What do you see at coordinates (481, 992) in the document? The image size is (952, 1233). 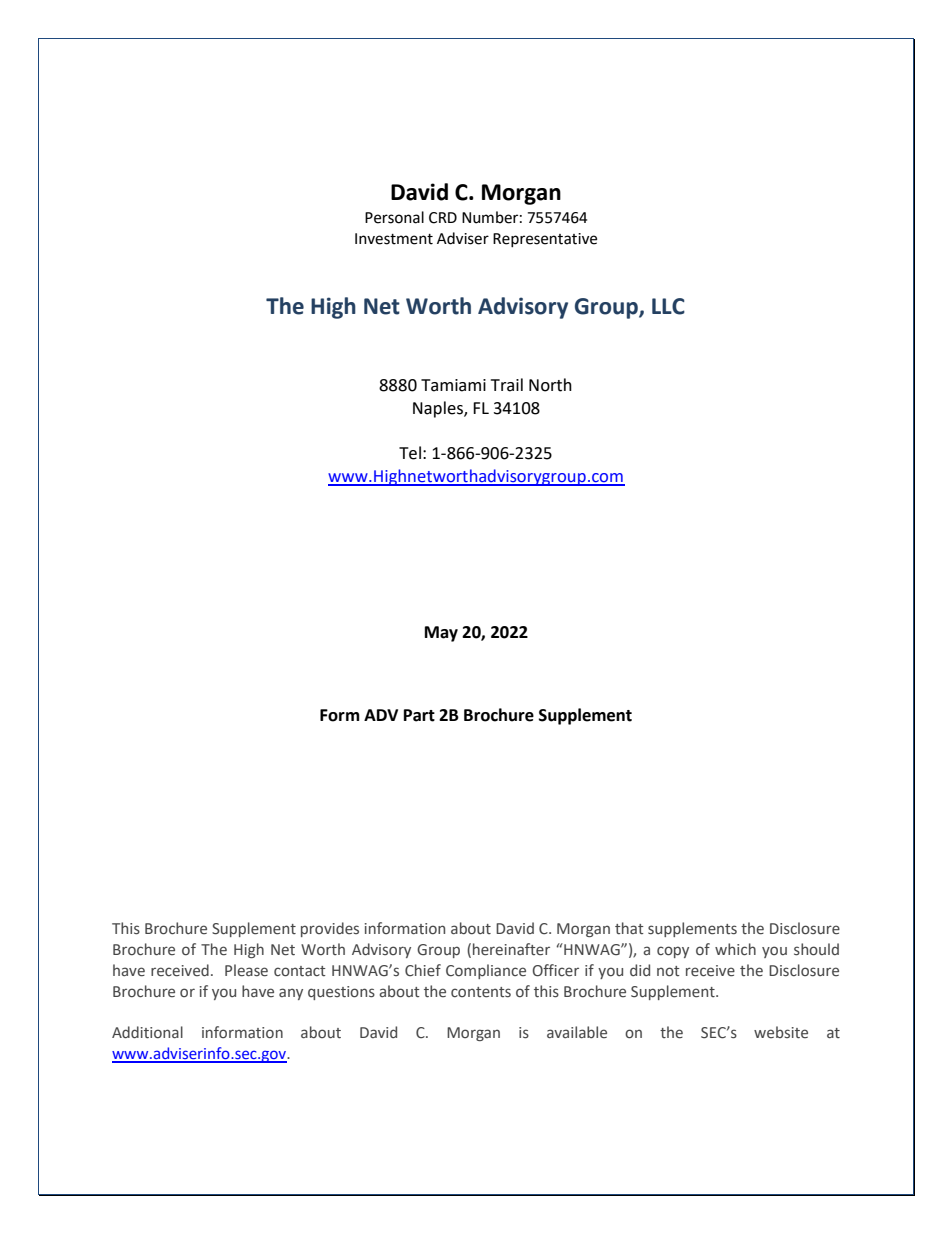 I see `contents` at bounding box center [481, 992].
